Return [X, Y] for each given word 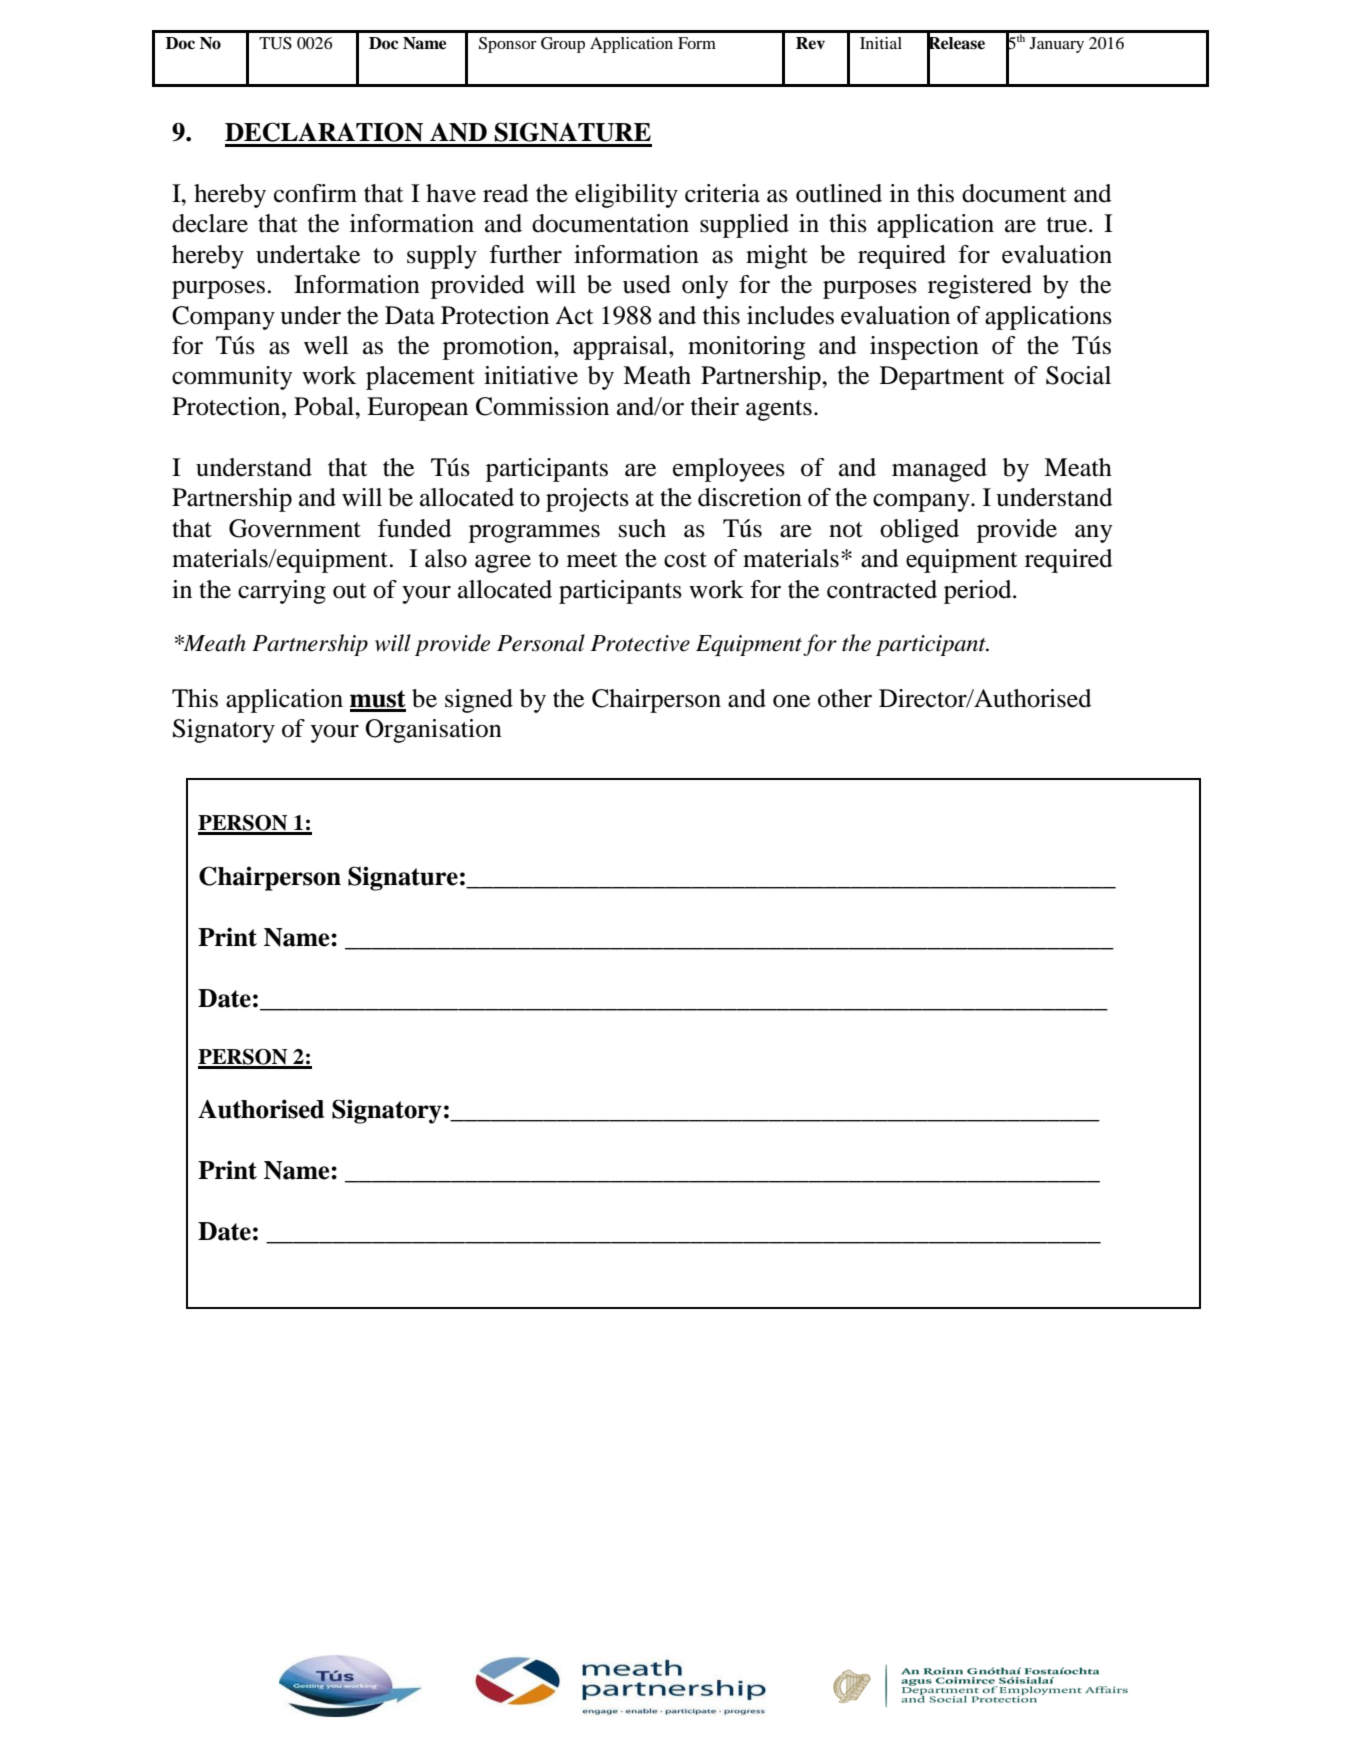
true [1067, 225]
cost [685, 560]
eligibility [626, 196]
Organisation [433, 731]
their [715, 406]
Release [956, 43]
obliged [919, 531]
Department [942, 378]
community [232, 378]
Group [563, 45]
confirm [315, 193]
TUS [275, 43]
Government [295, 528]
